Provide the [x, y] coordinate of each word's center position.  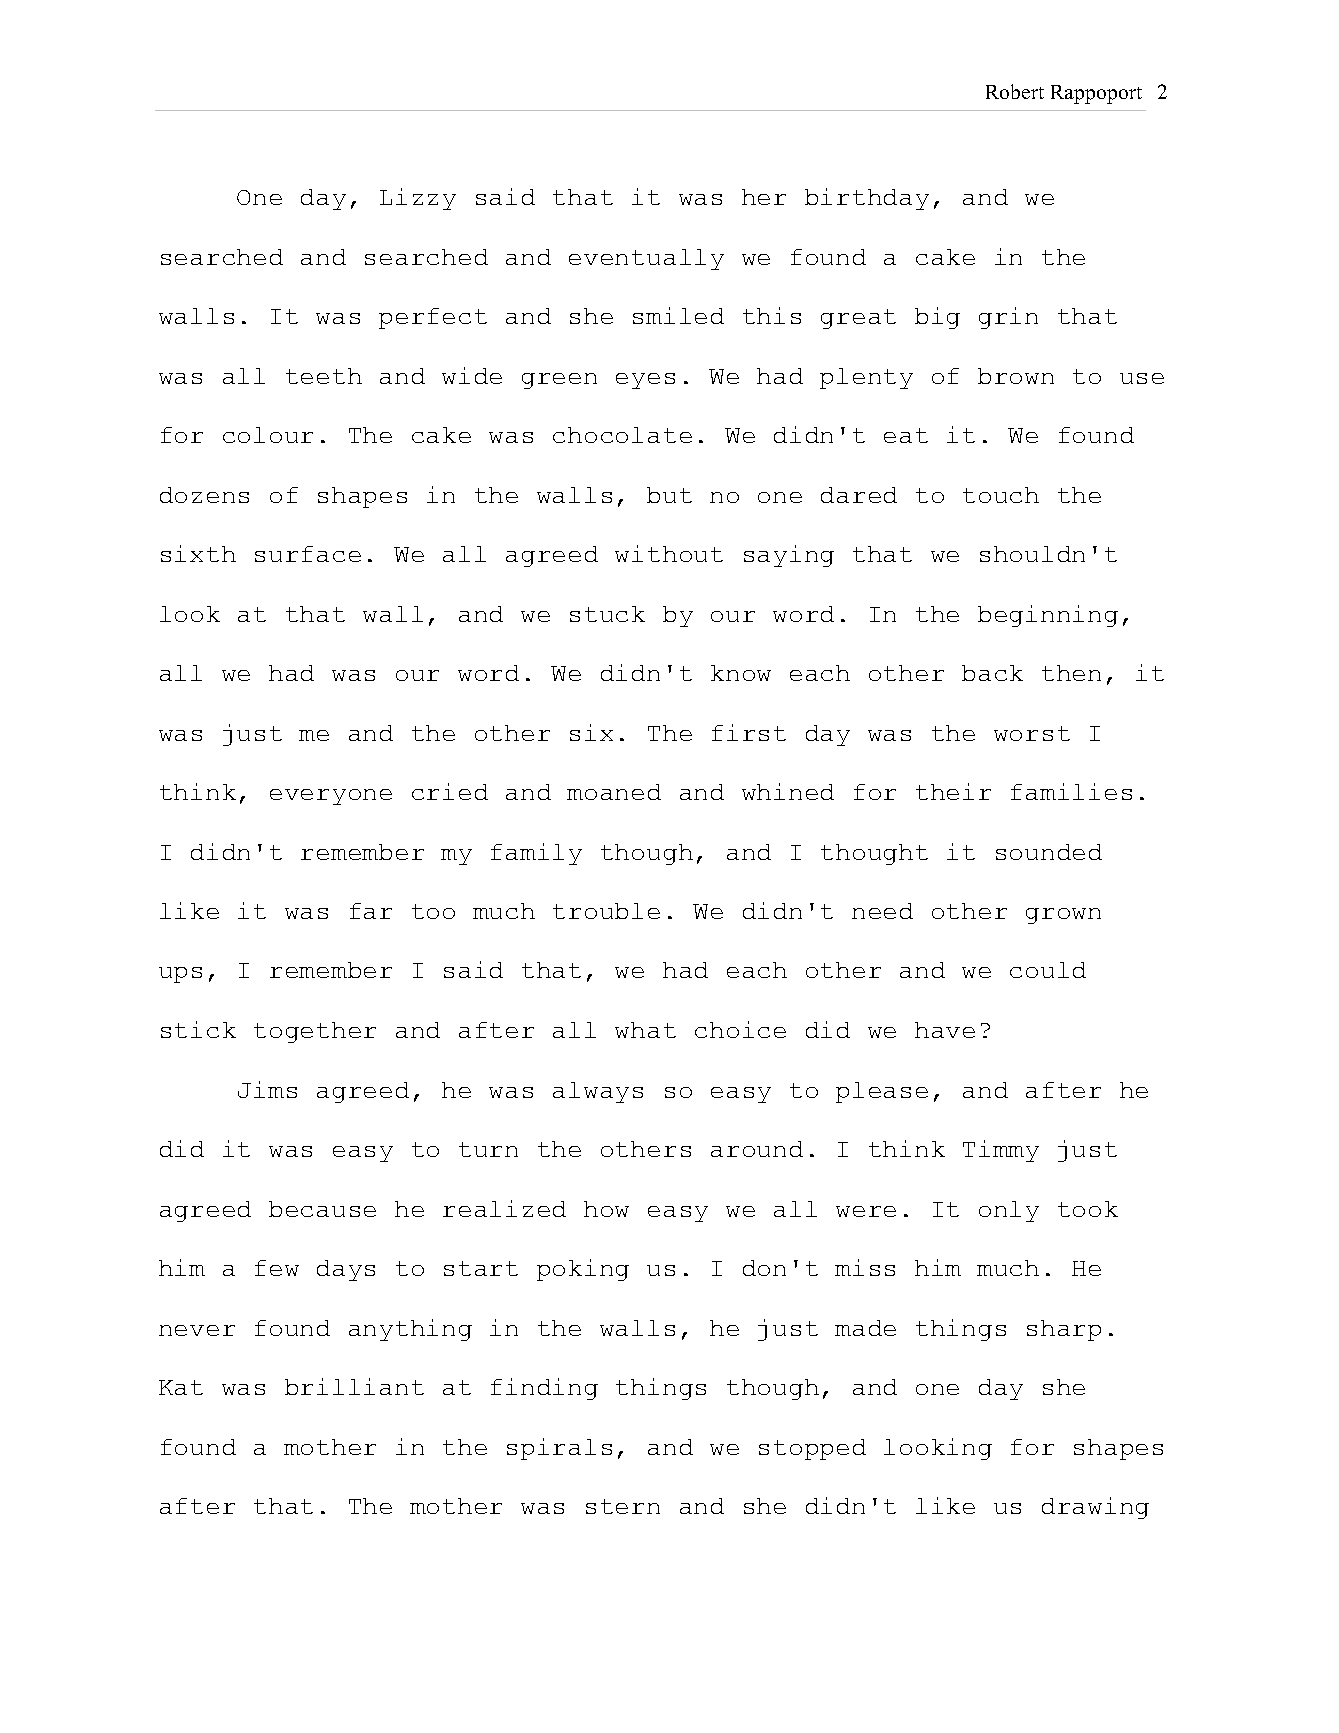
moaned [614, 792]
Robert [1015, 91]
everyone [331, 797]
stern [623, 1506]
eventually [646, 259]
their [953, 791]
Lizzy [418, 199]
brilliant [354, 1386]
